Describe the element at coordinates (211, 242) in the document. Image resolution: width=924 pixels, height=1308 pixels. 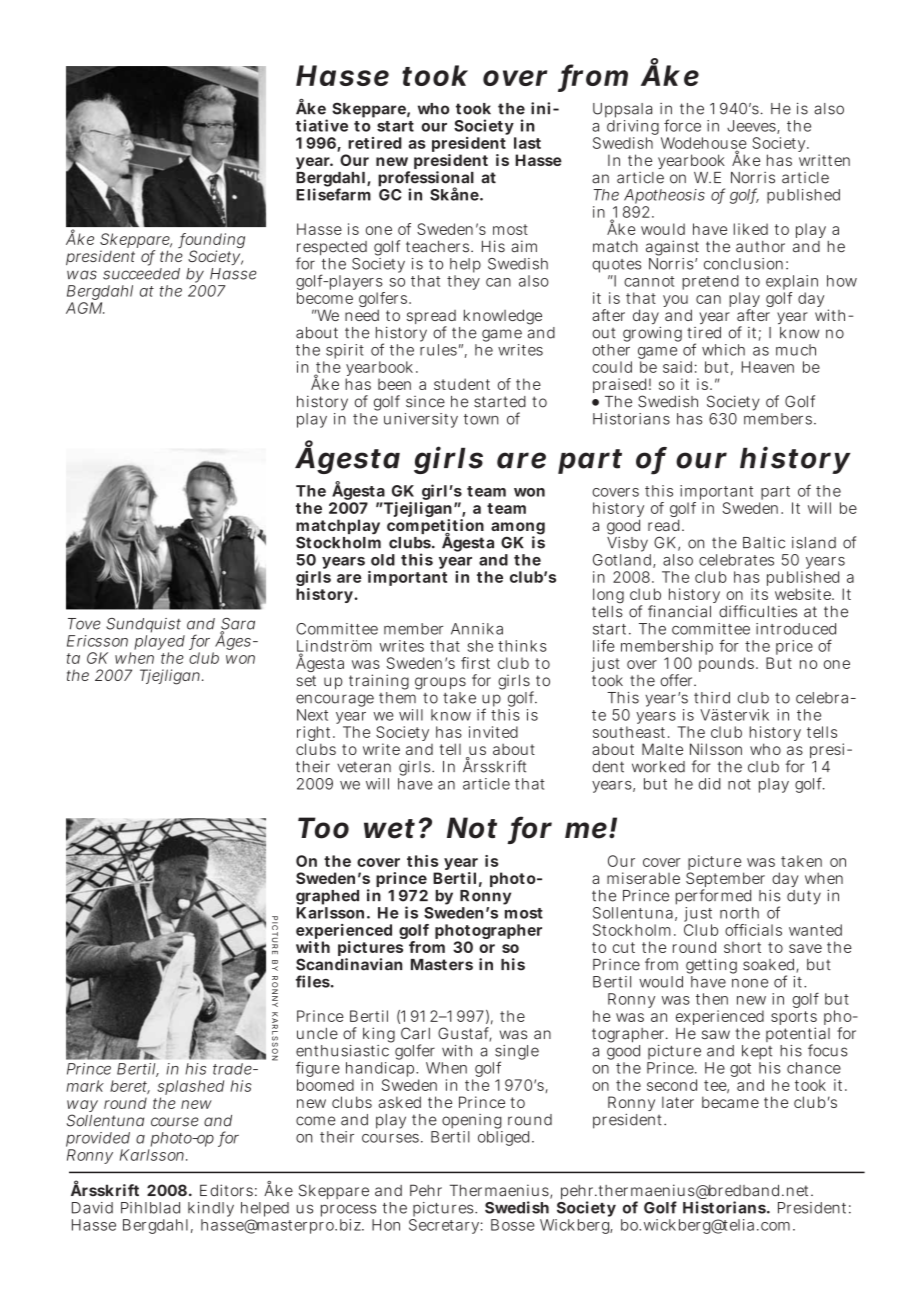
I see `founding` at that location.
